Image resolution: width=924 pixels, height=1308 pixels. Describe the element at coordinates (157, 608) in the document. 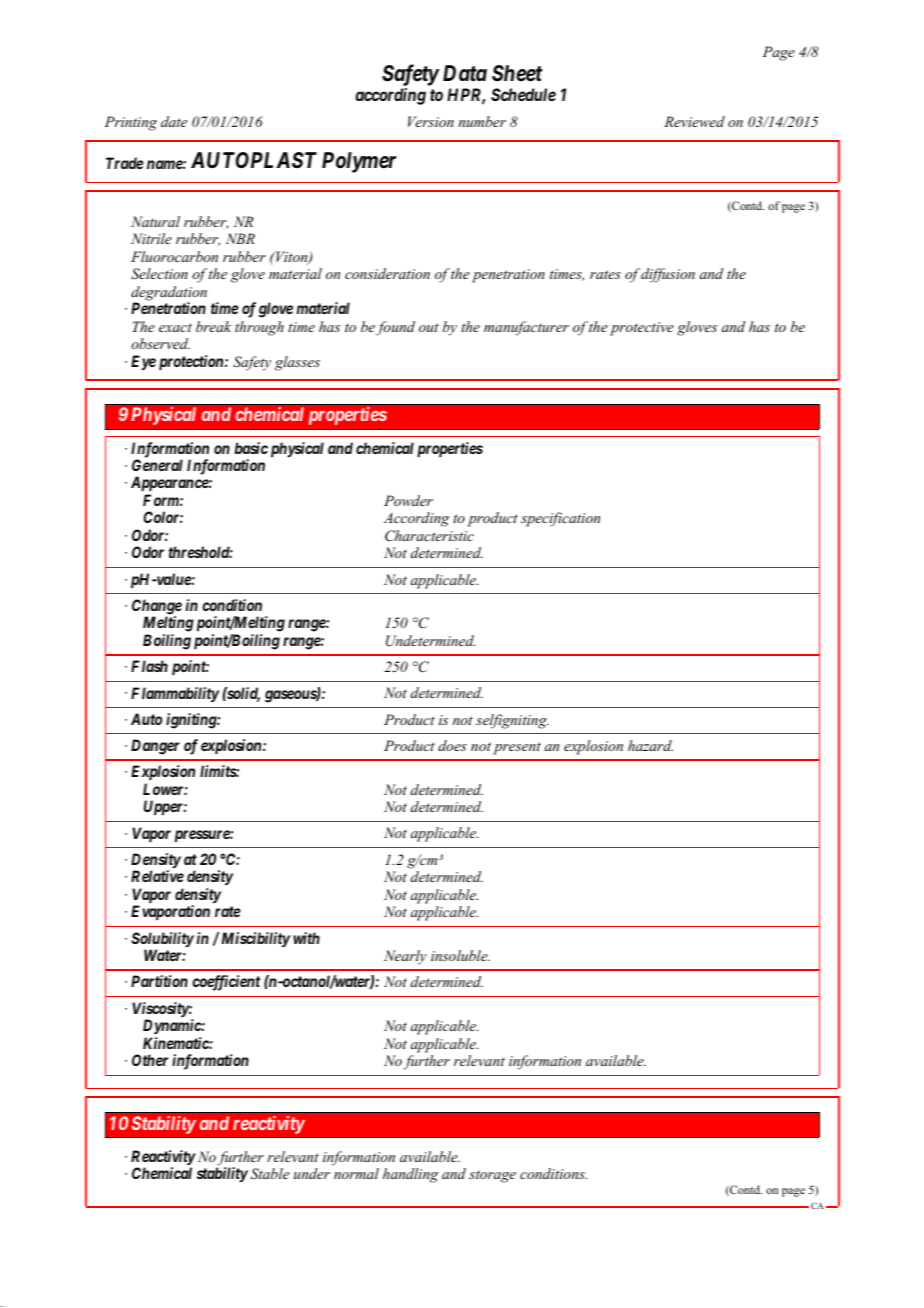

I see `Change` at that location.
